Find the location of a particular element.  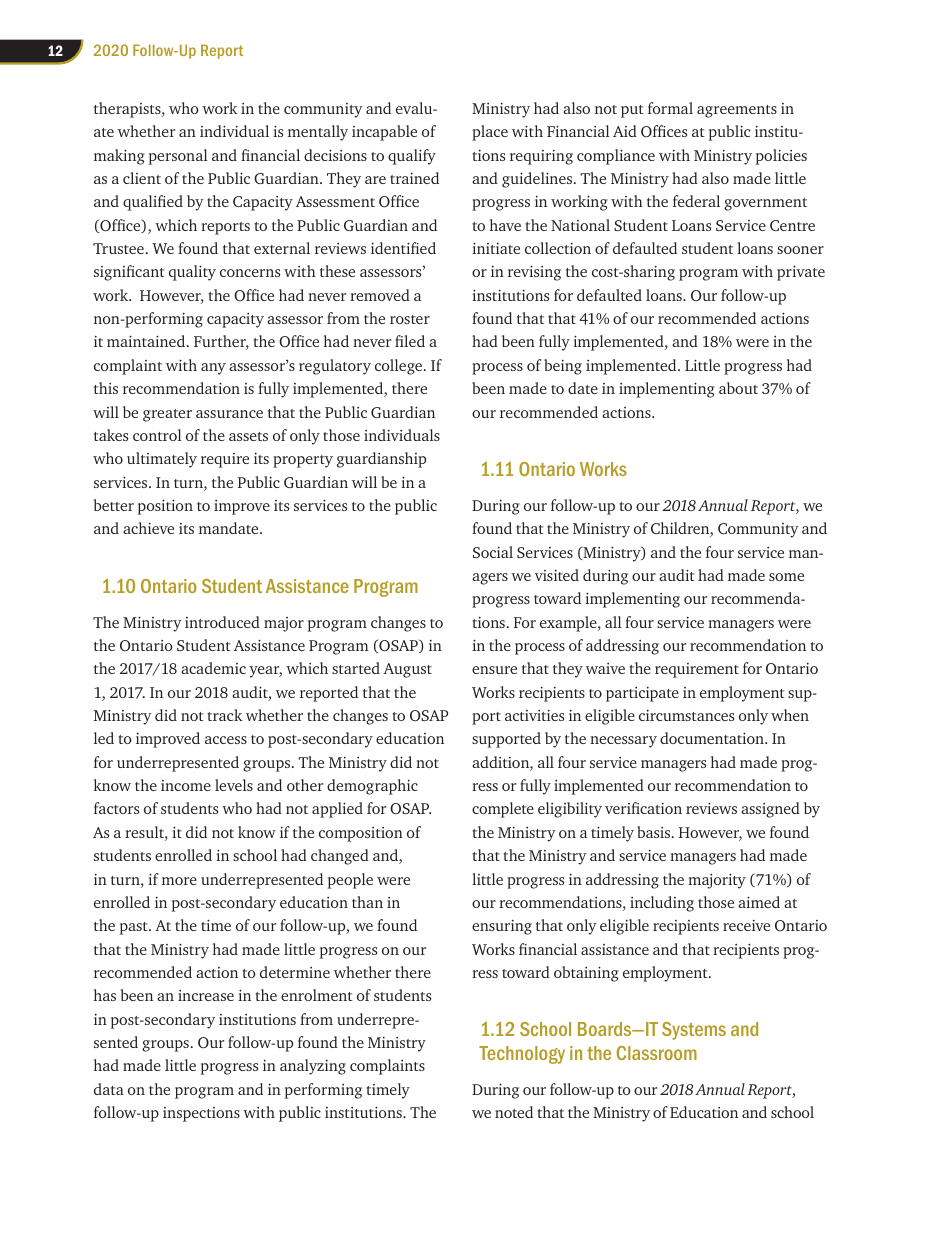

place is located at coordinates (490, 133).
